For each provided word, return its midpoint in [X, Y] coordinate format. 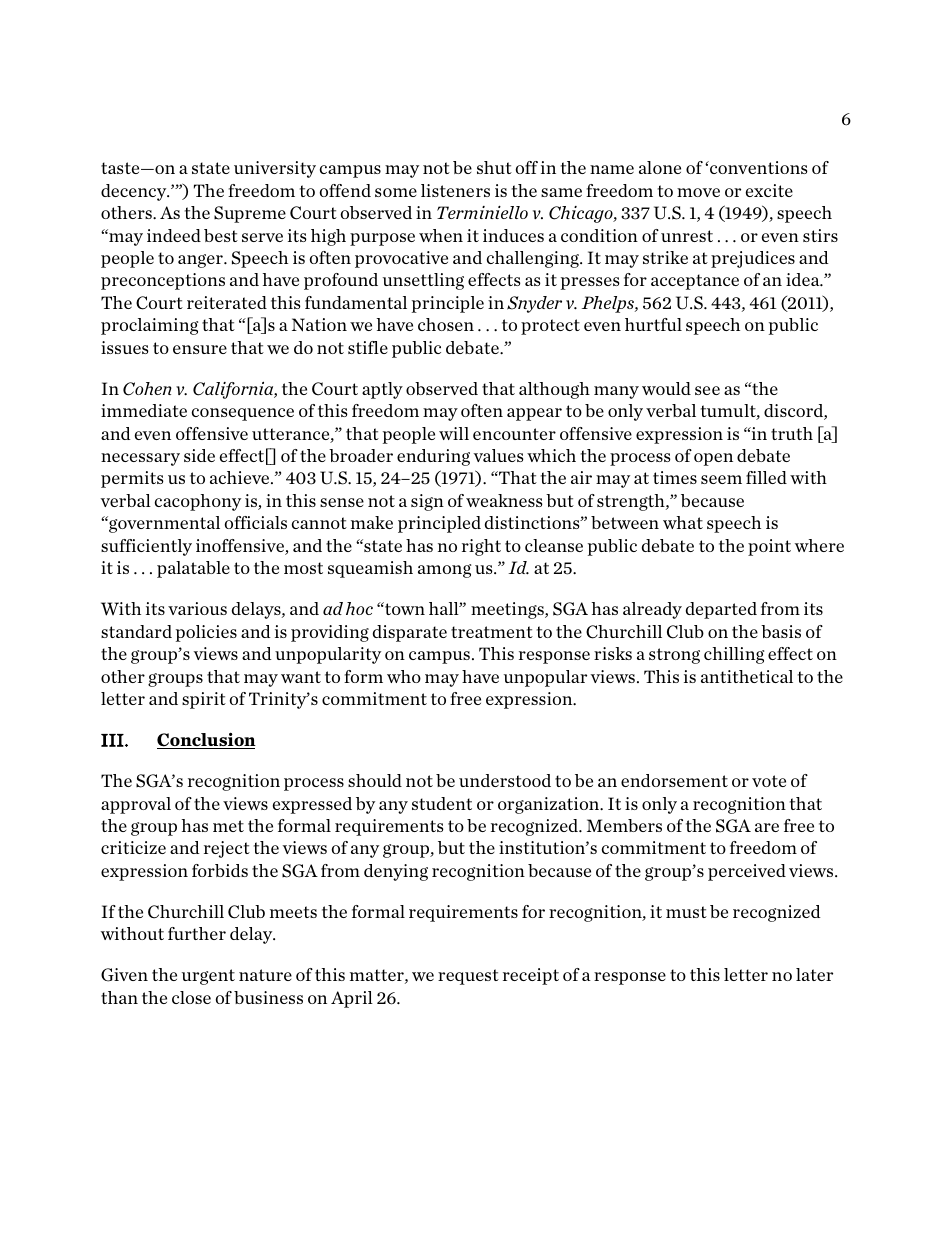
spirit [204, 700]
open [713, 459]
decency [135, 192]
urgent [208, 977]
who [404, 676]
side [199, 455]
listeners [455, 190]
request [468, 977]
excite [769, 190]
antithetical [747, 676]
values [498, 455]
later [814, 974]
